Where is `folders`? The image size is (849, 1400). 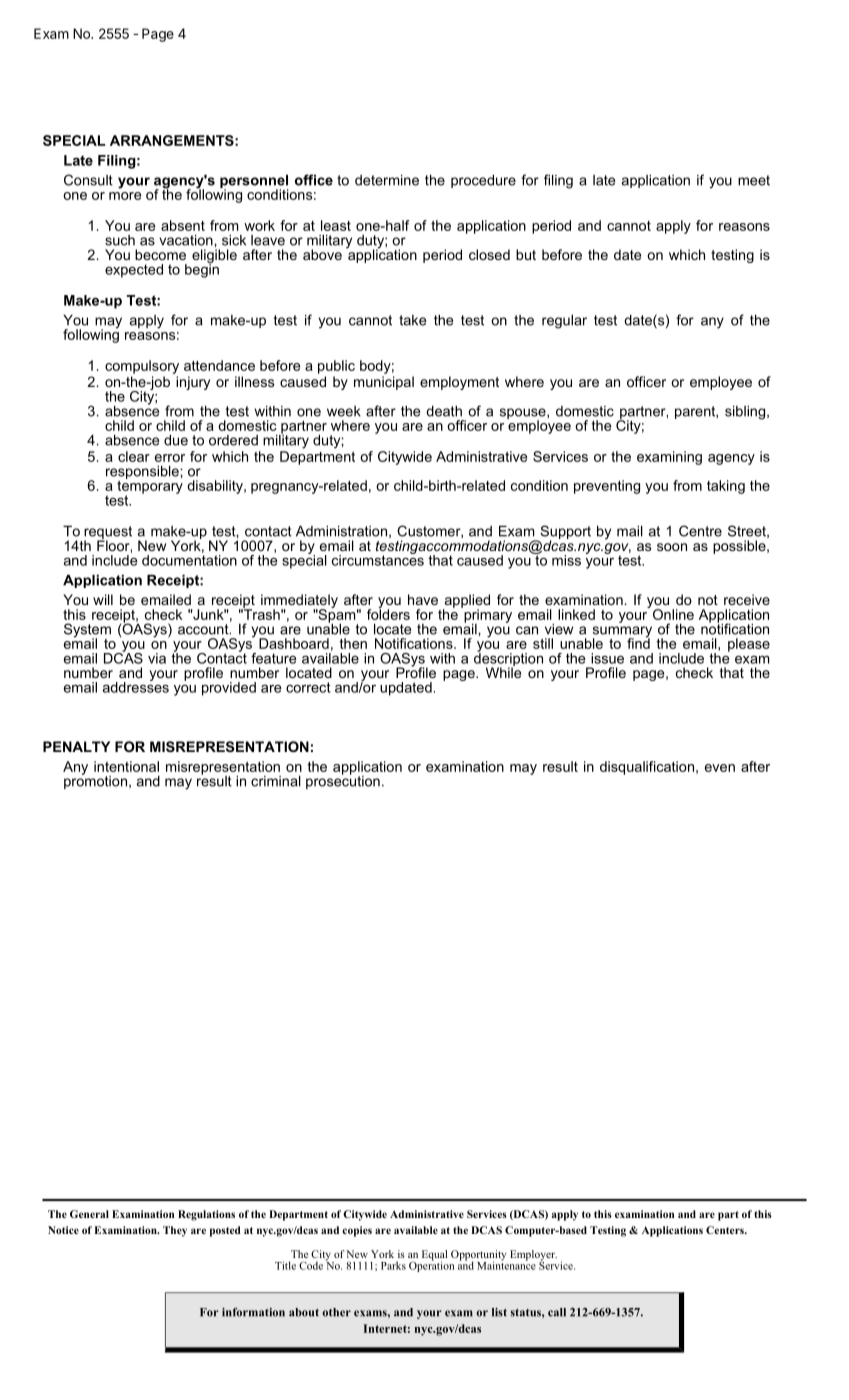
folders is located at coordinates (388, 613).
